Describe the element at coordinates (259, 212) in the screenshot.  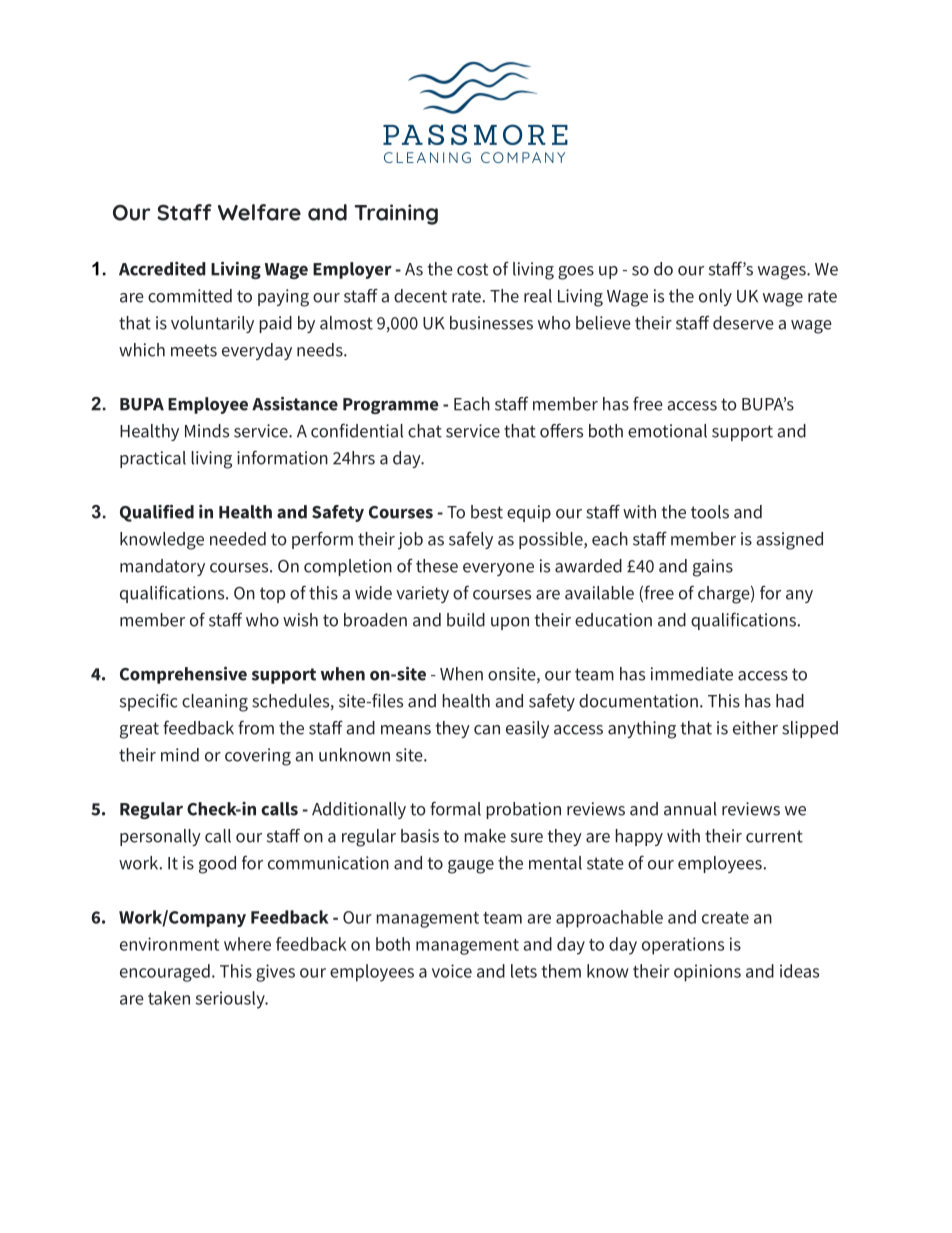
I see `Welfare` at that location.
